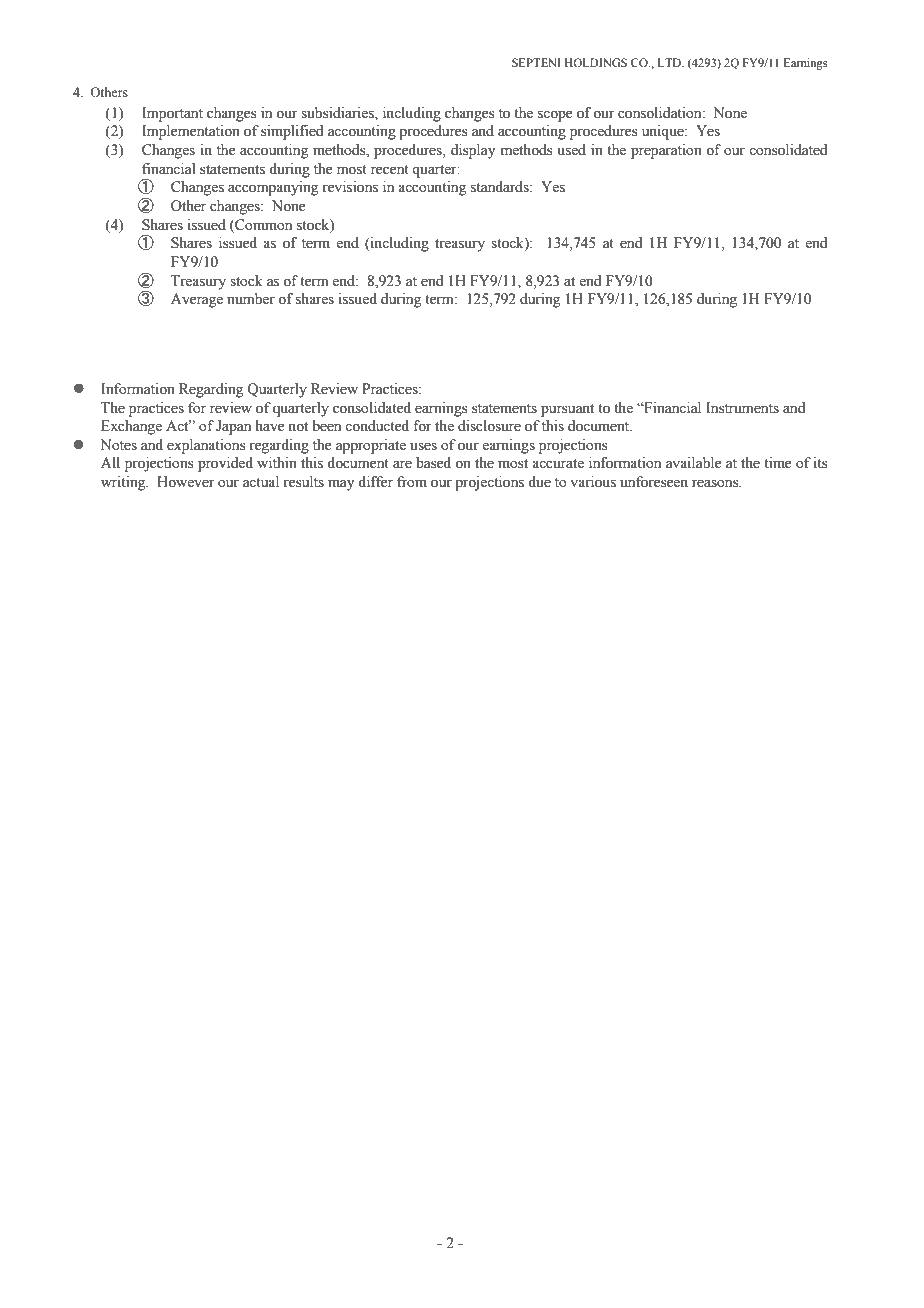  I want to click on pursuant, so click(567, 410).
